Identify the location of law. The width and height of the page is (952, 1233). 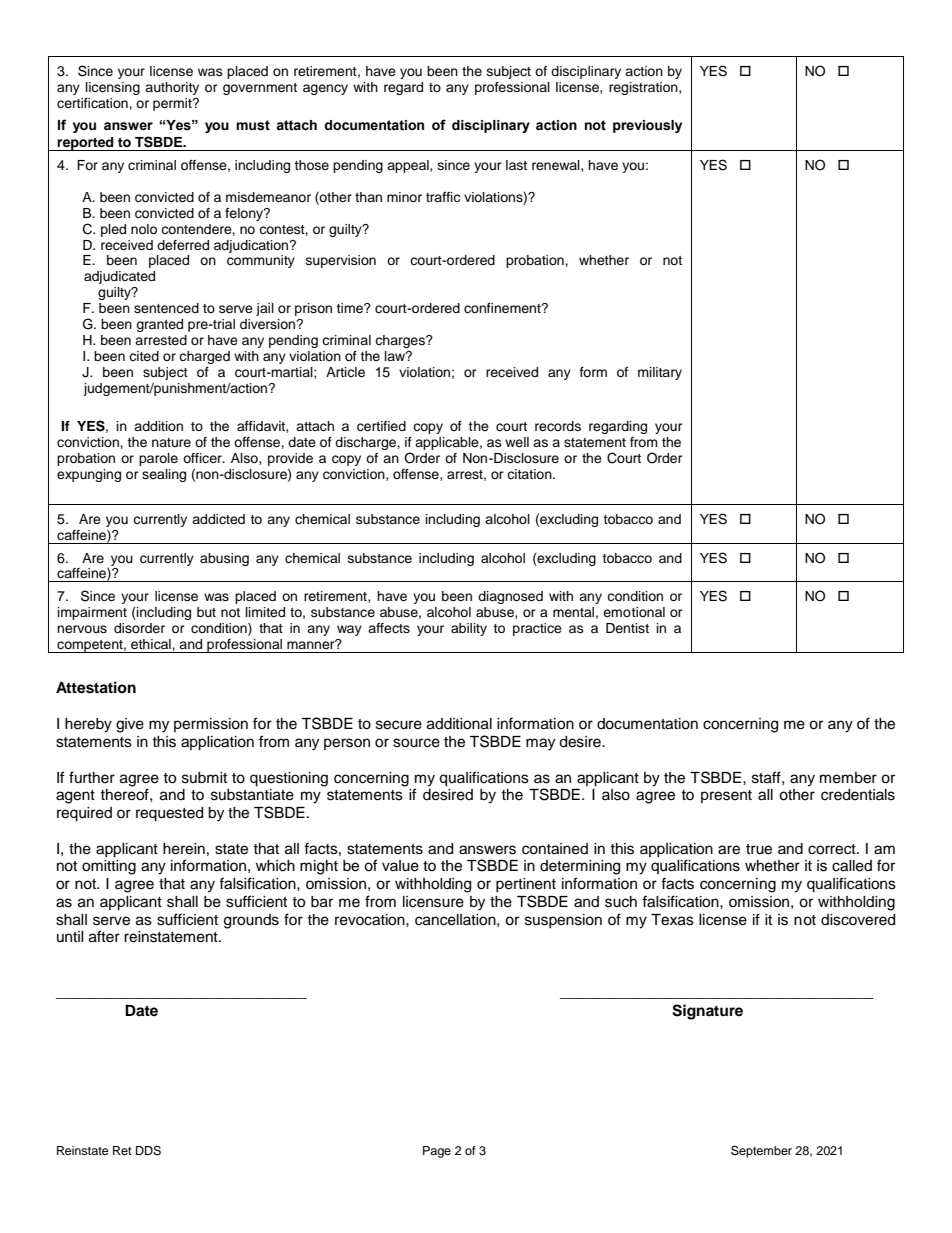
(396, 356).
